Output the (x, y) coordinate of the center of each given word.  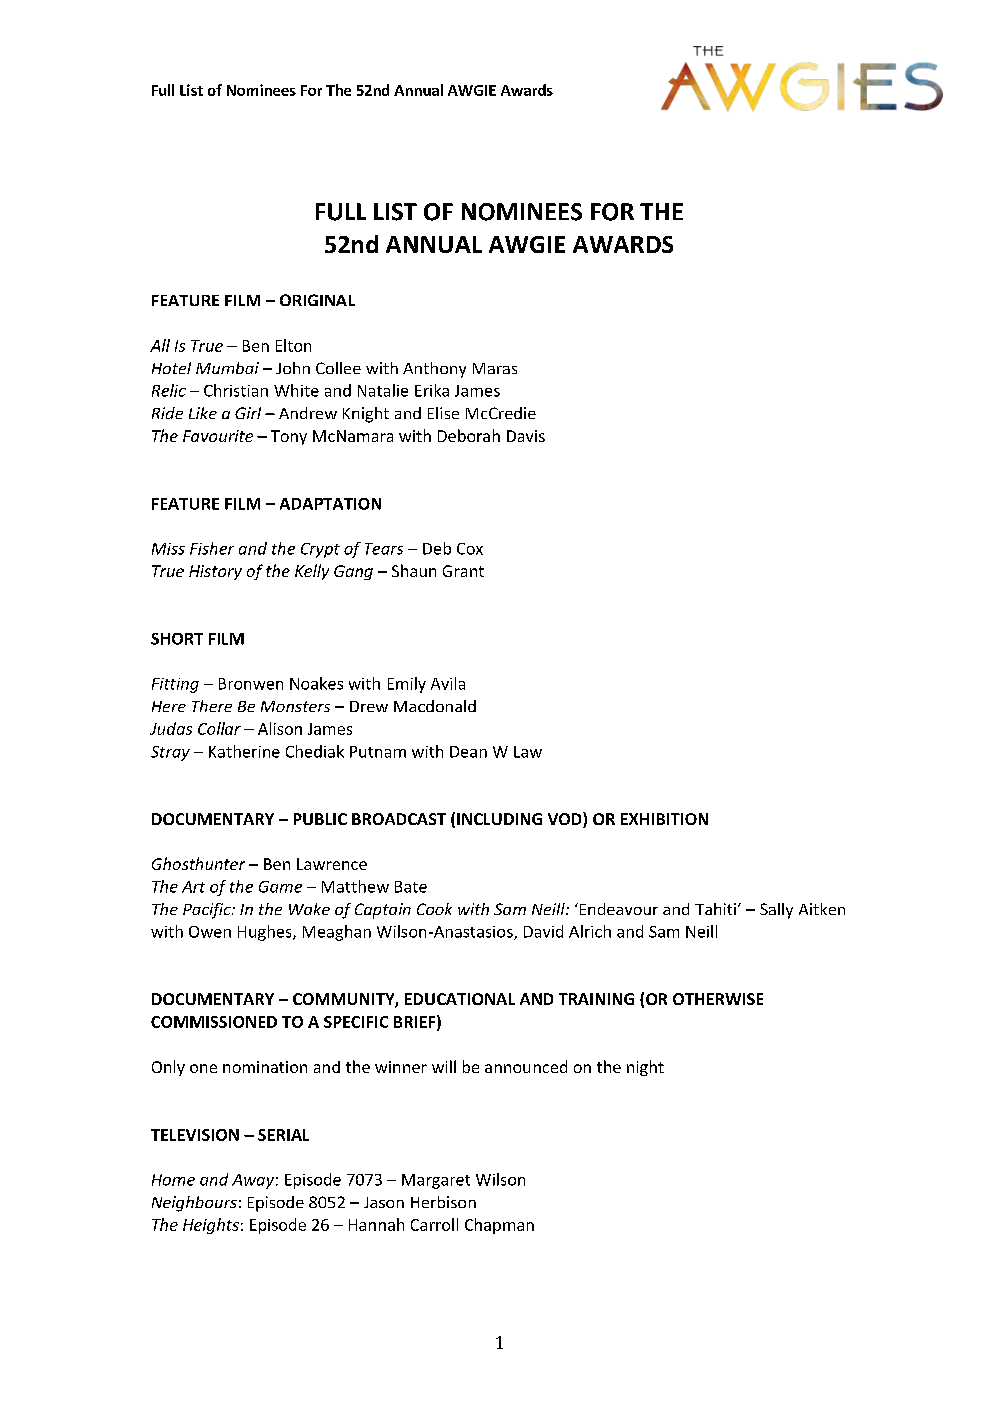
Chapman (499, 1226)
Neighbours (194, 1204)
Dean (468, 752)
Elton (293, 345)
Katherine (244, 751)
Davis (526, 436)
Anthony (434, 370)
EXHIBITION (664, 819)
